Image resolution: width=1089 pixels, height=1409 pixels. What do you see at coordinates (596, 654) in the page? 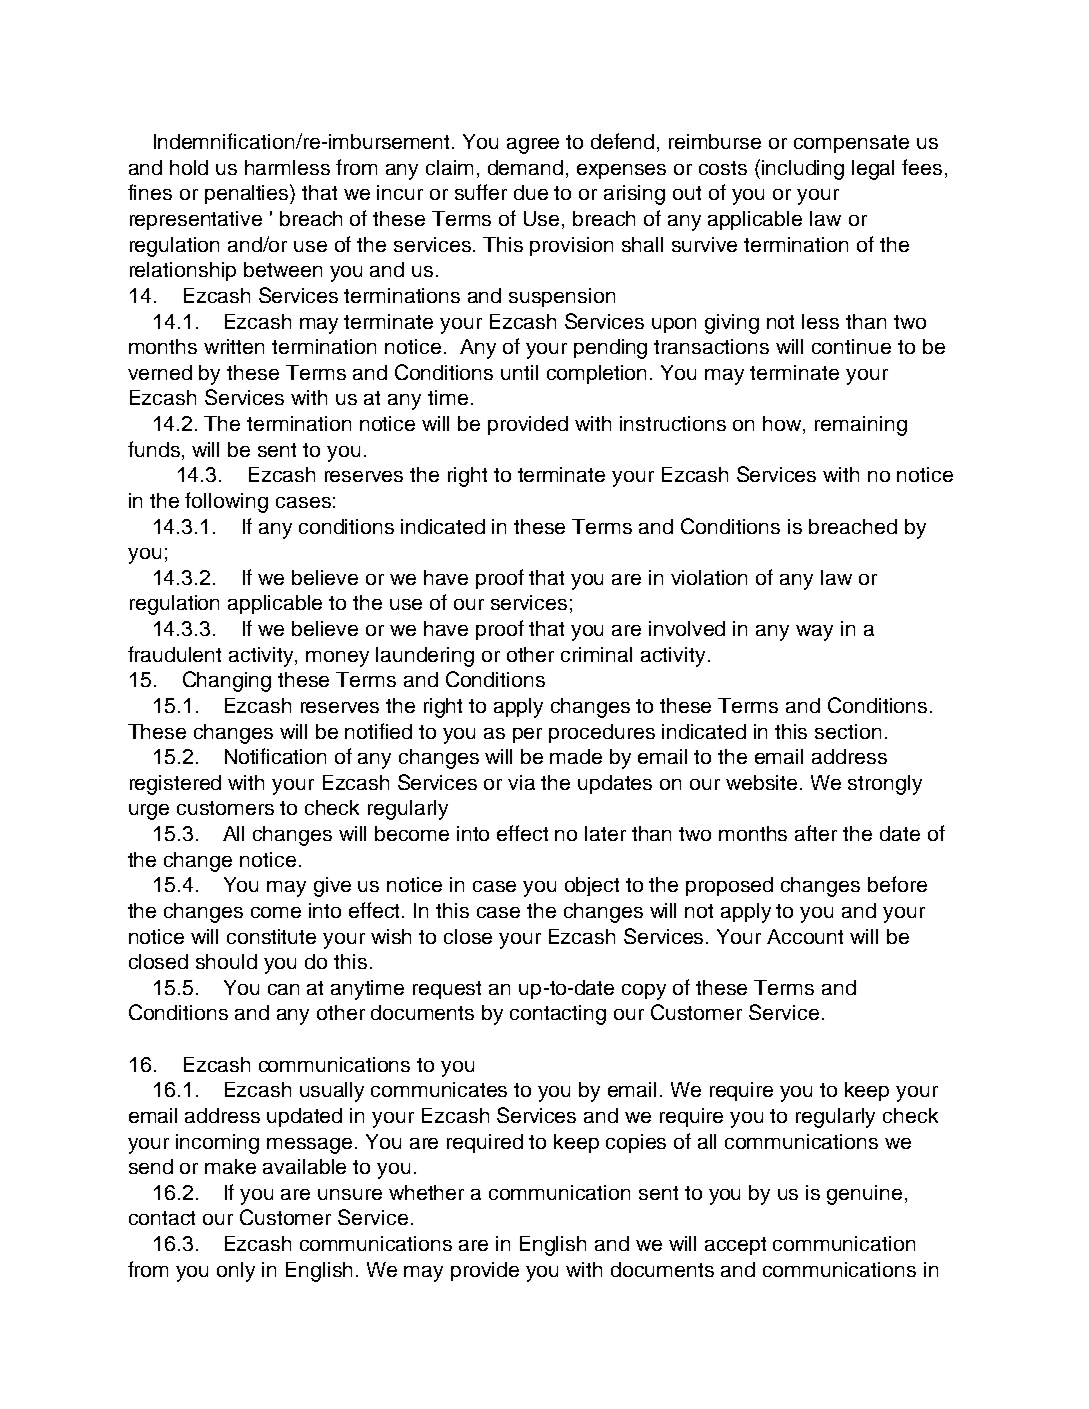
I see `criminal` at bounding box center [596, 654].
